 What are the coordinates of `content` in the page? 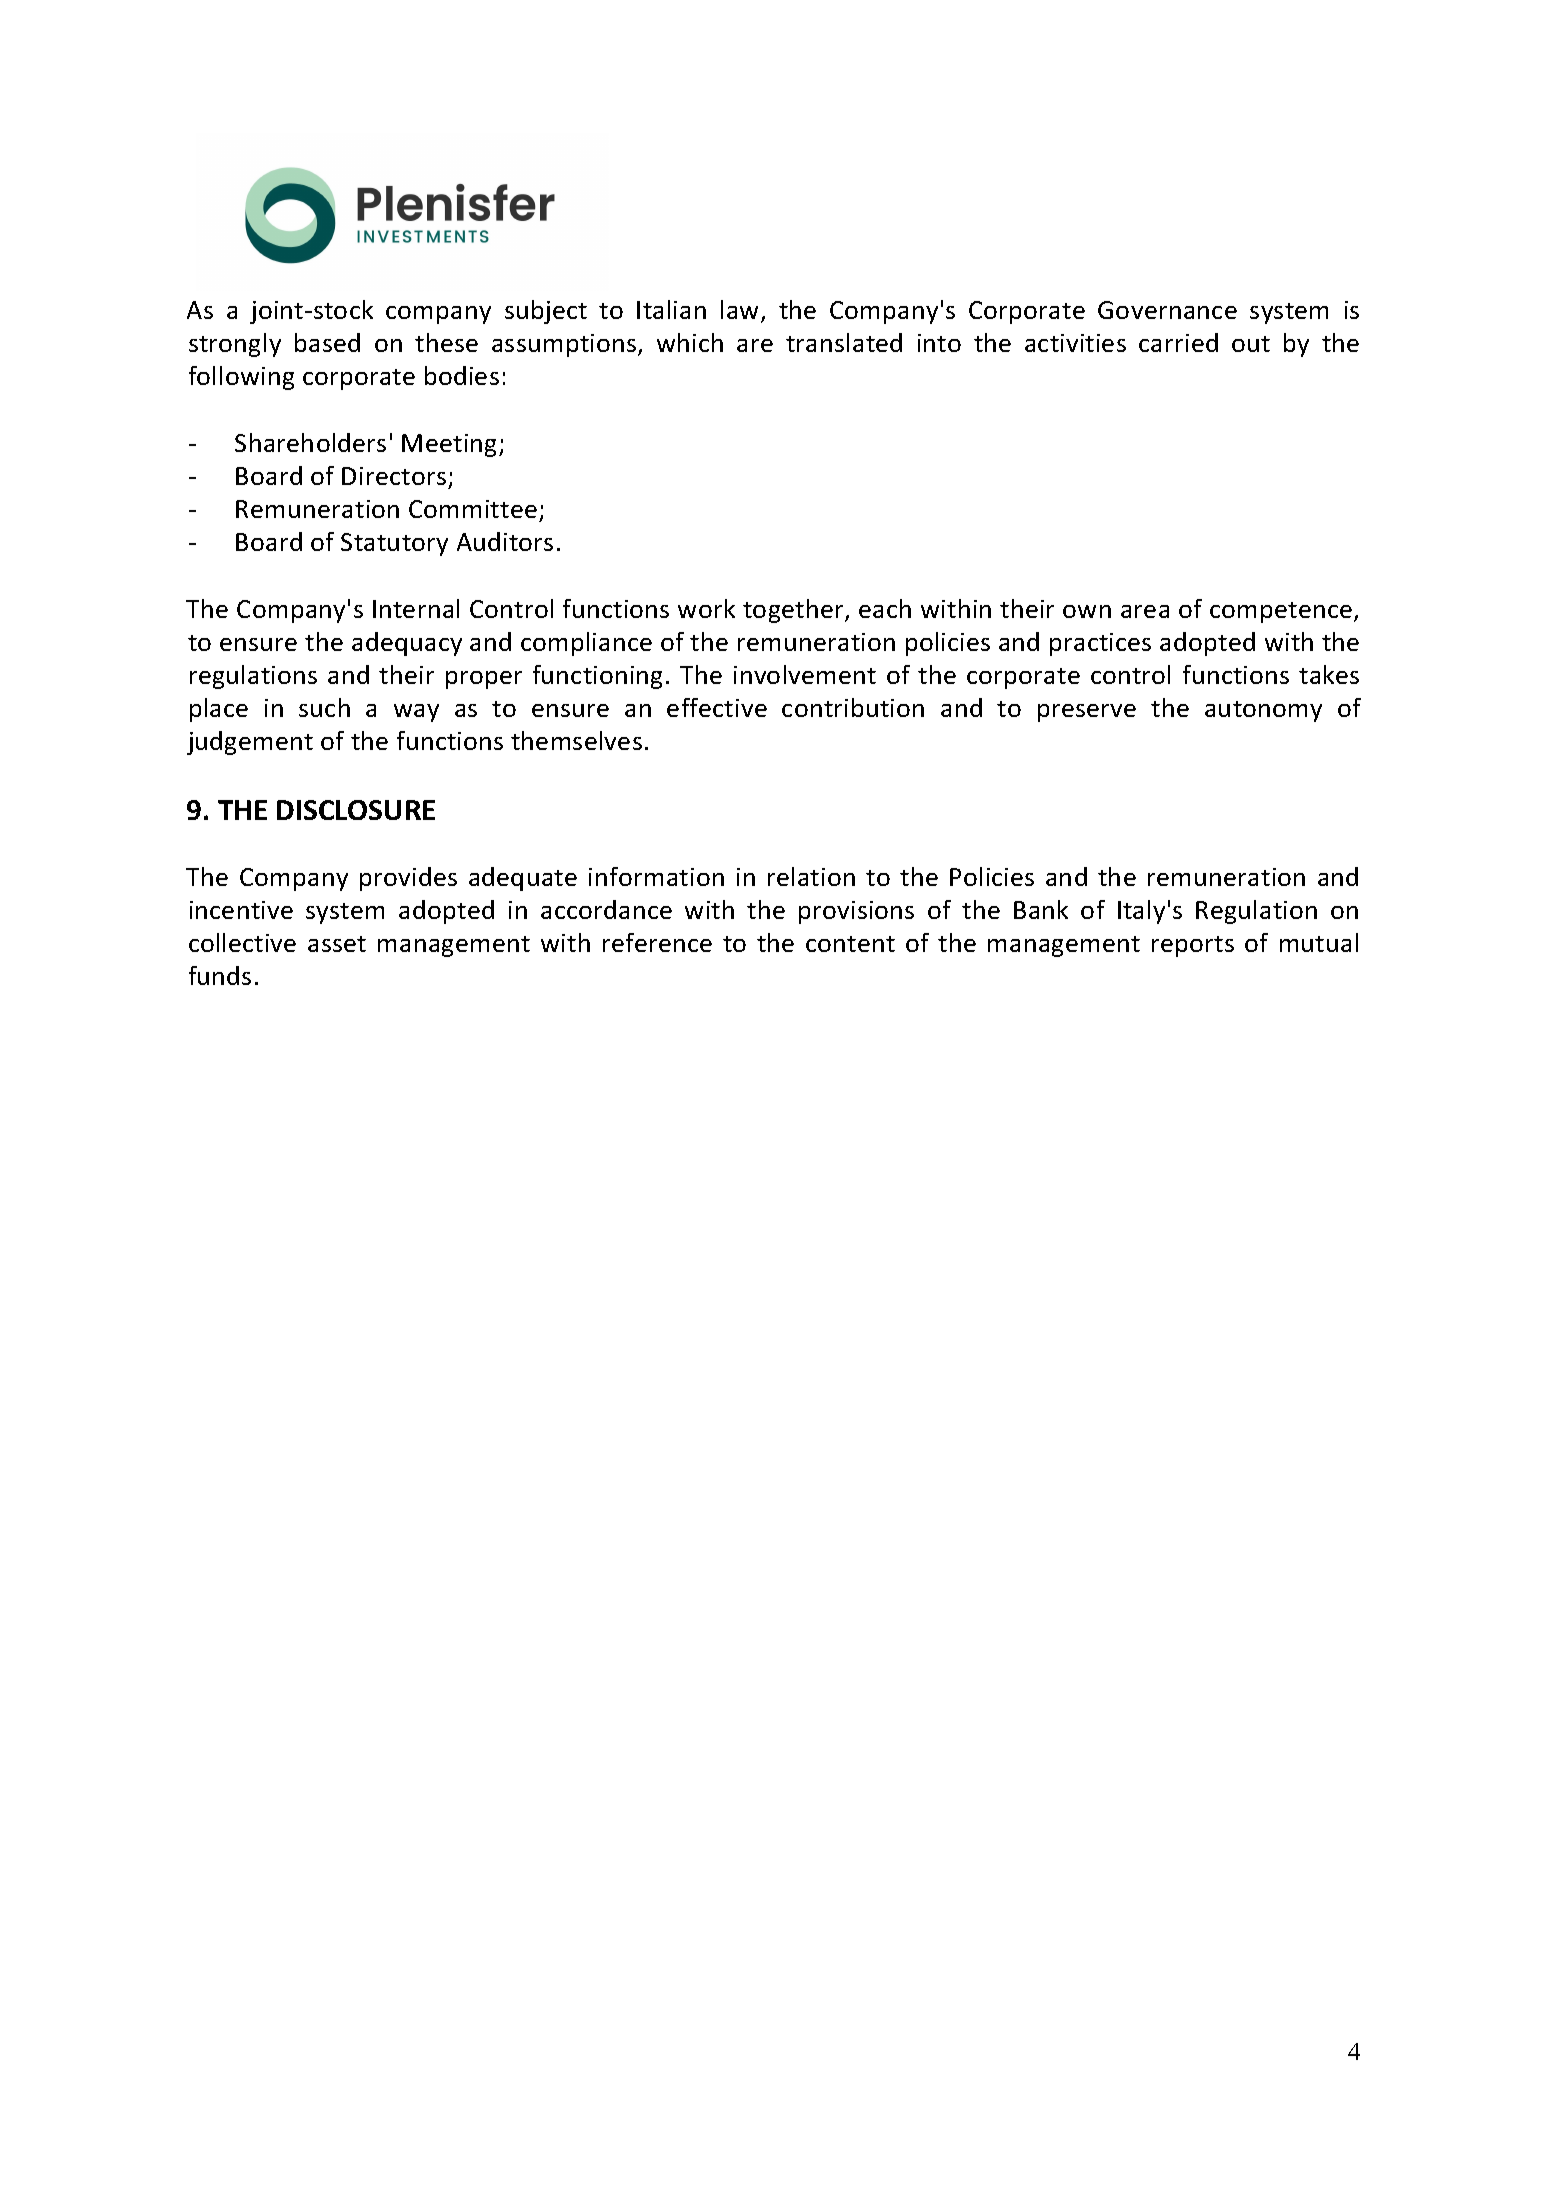 It's located at (850, 944).
